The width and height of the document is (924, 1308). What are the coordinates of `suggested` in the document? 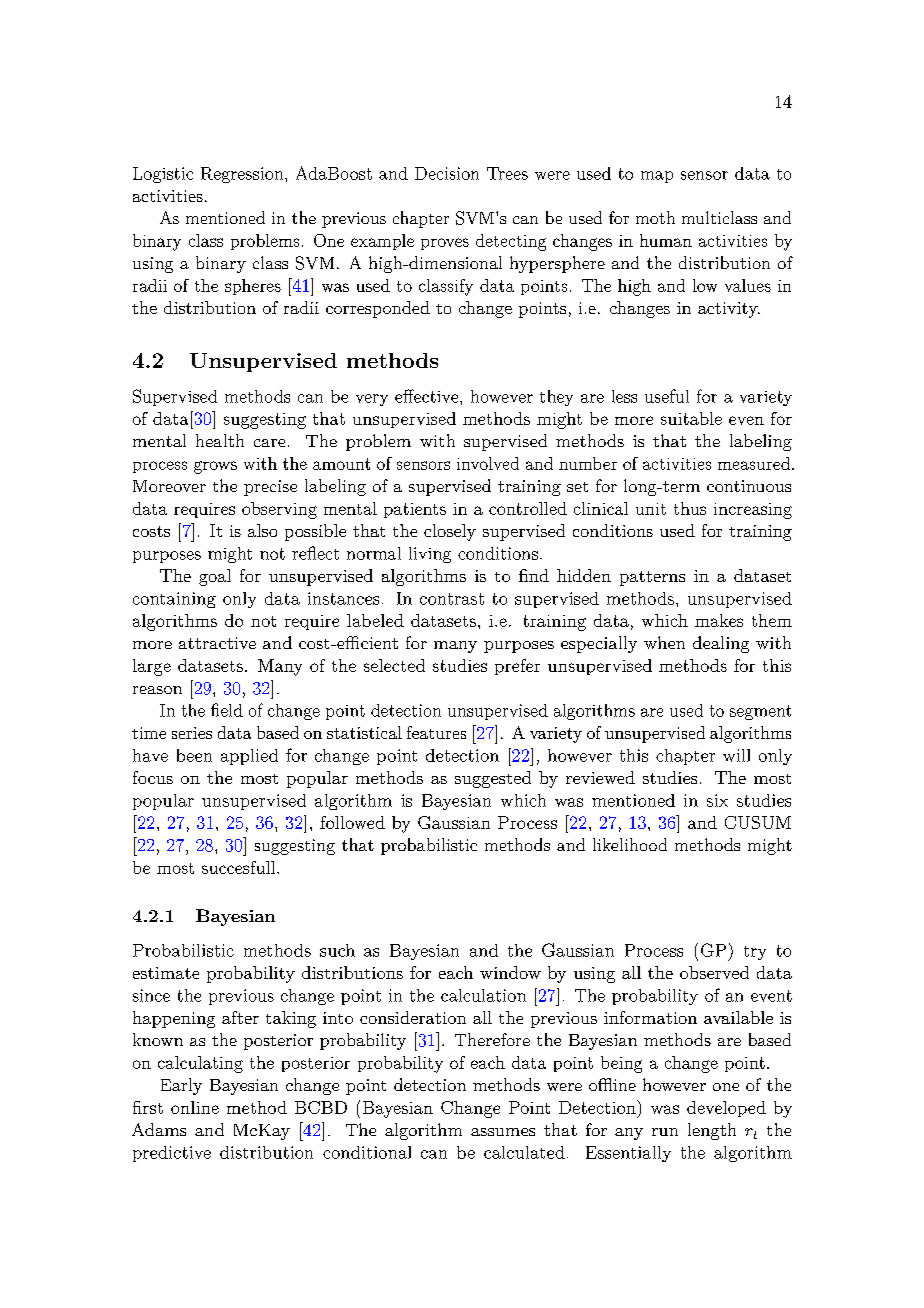 It's located at (493, 779).
